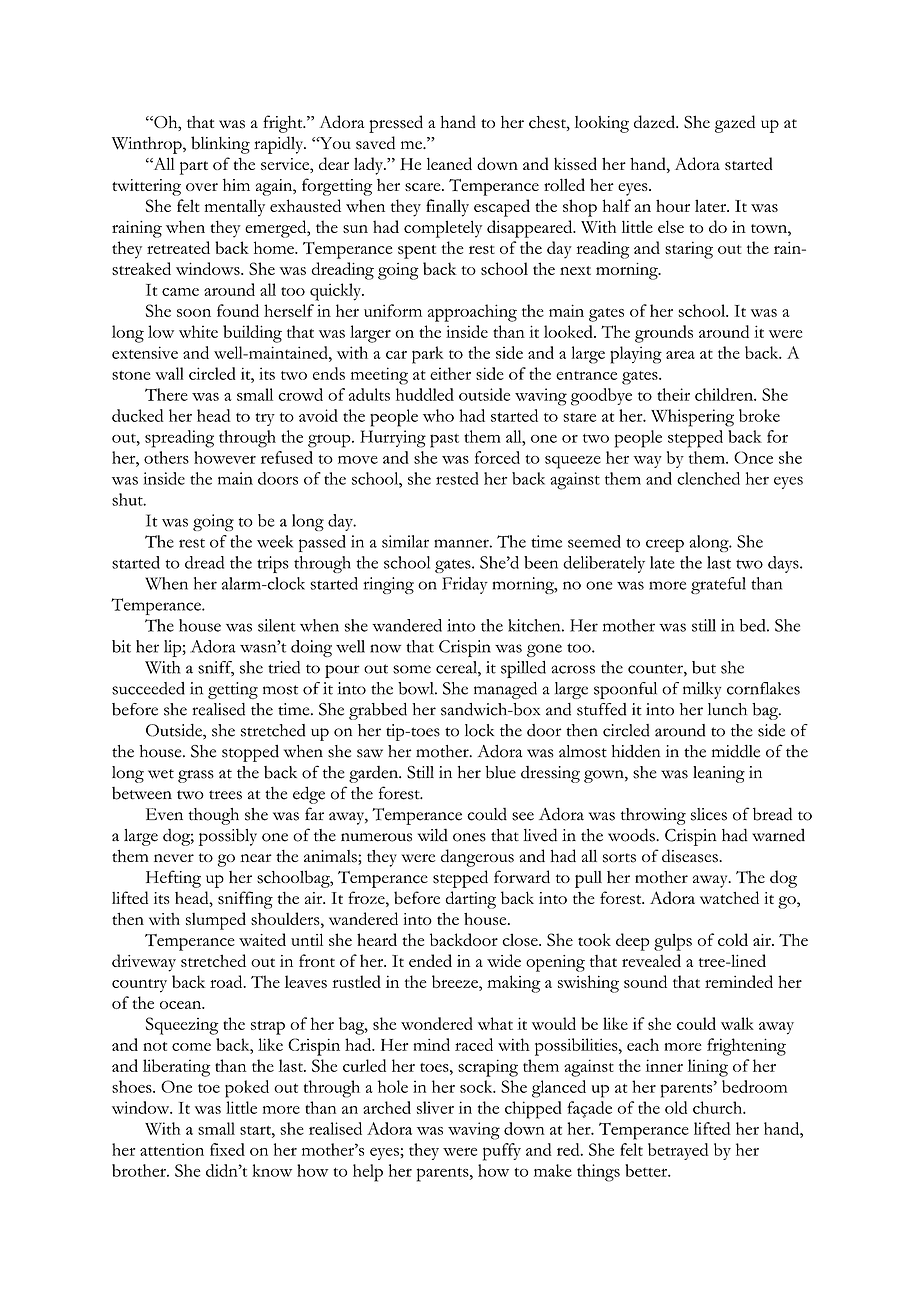  Describe the element at coordinates (275, 541) in the screenshot. I see `week` at that location.
